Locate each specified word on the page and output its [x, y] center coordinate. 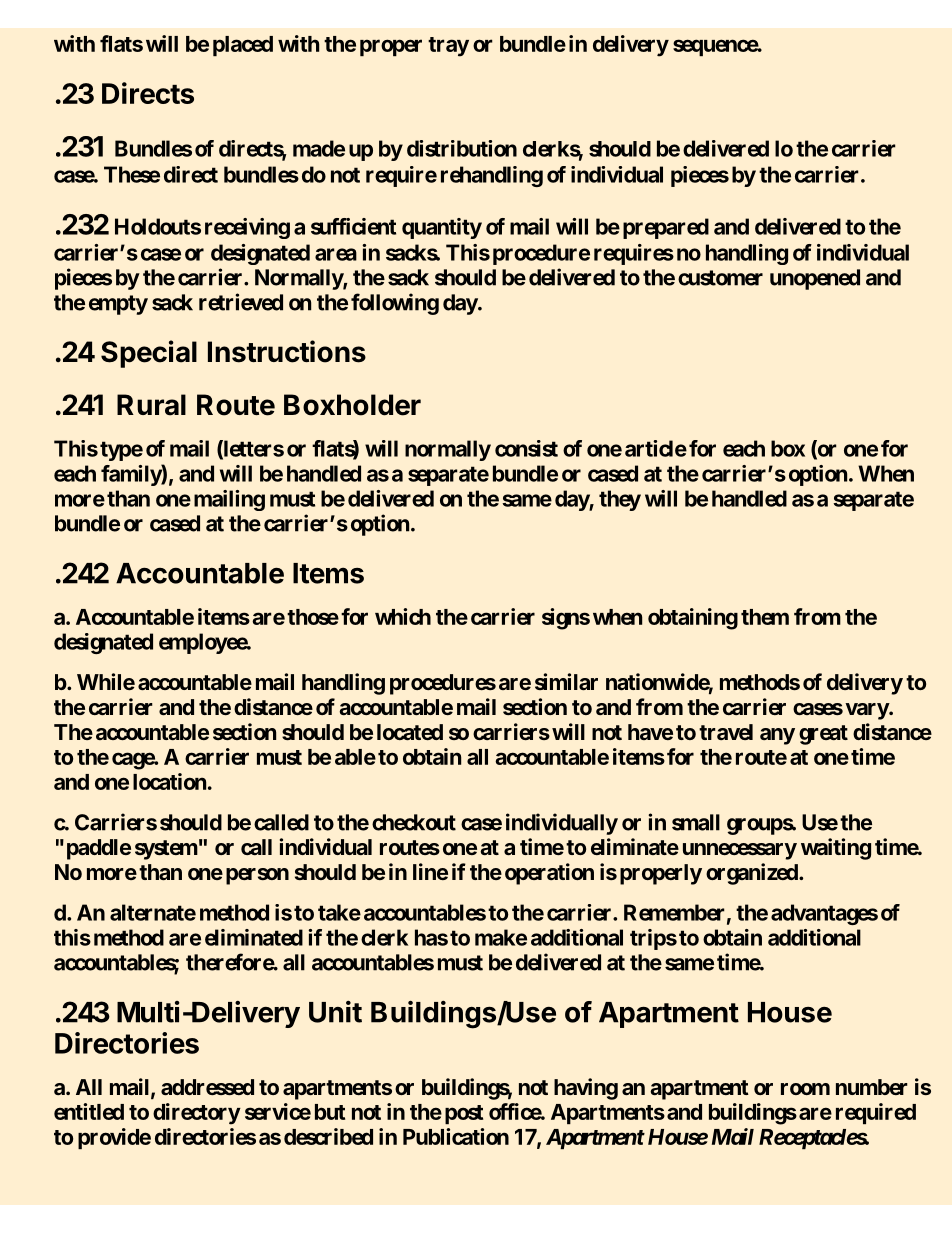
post [464, 1114]
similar [566, 681]
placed [243, 46]
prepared [666, 228]
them [765, 617]
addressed [207, 1087]
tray [448, 47]
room [805, 1089]
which [403, 616]
